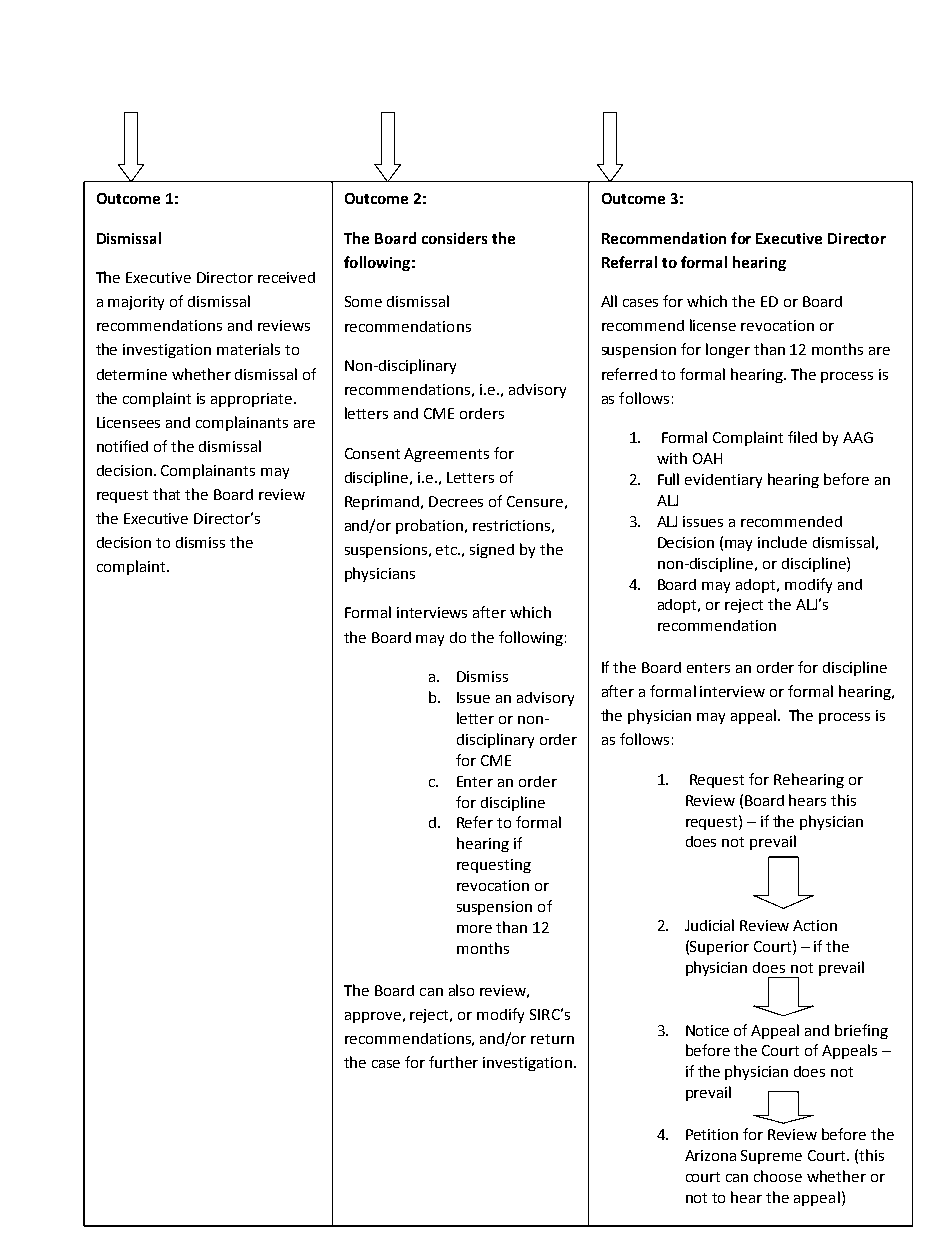 This document has height=1233, width=952. What do you see at coordinates (253, 400) in the document?
I see `appropriate` at bounding box center [253, 400].
